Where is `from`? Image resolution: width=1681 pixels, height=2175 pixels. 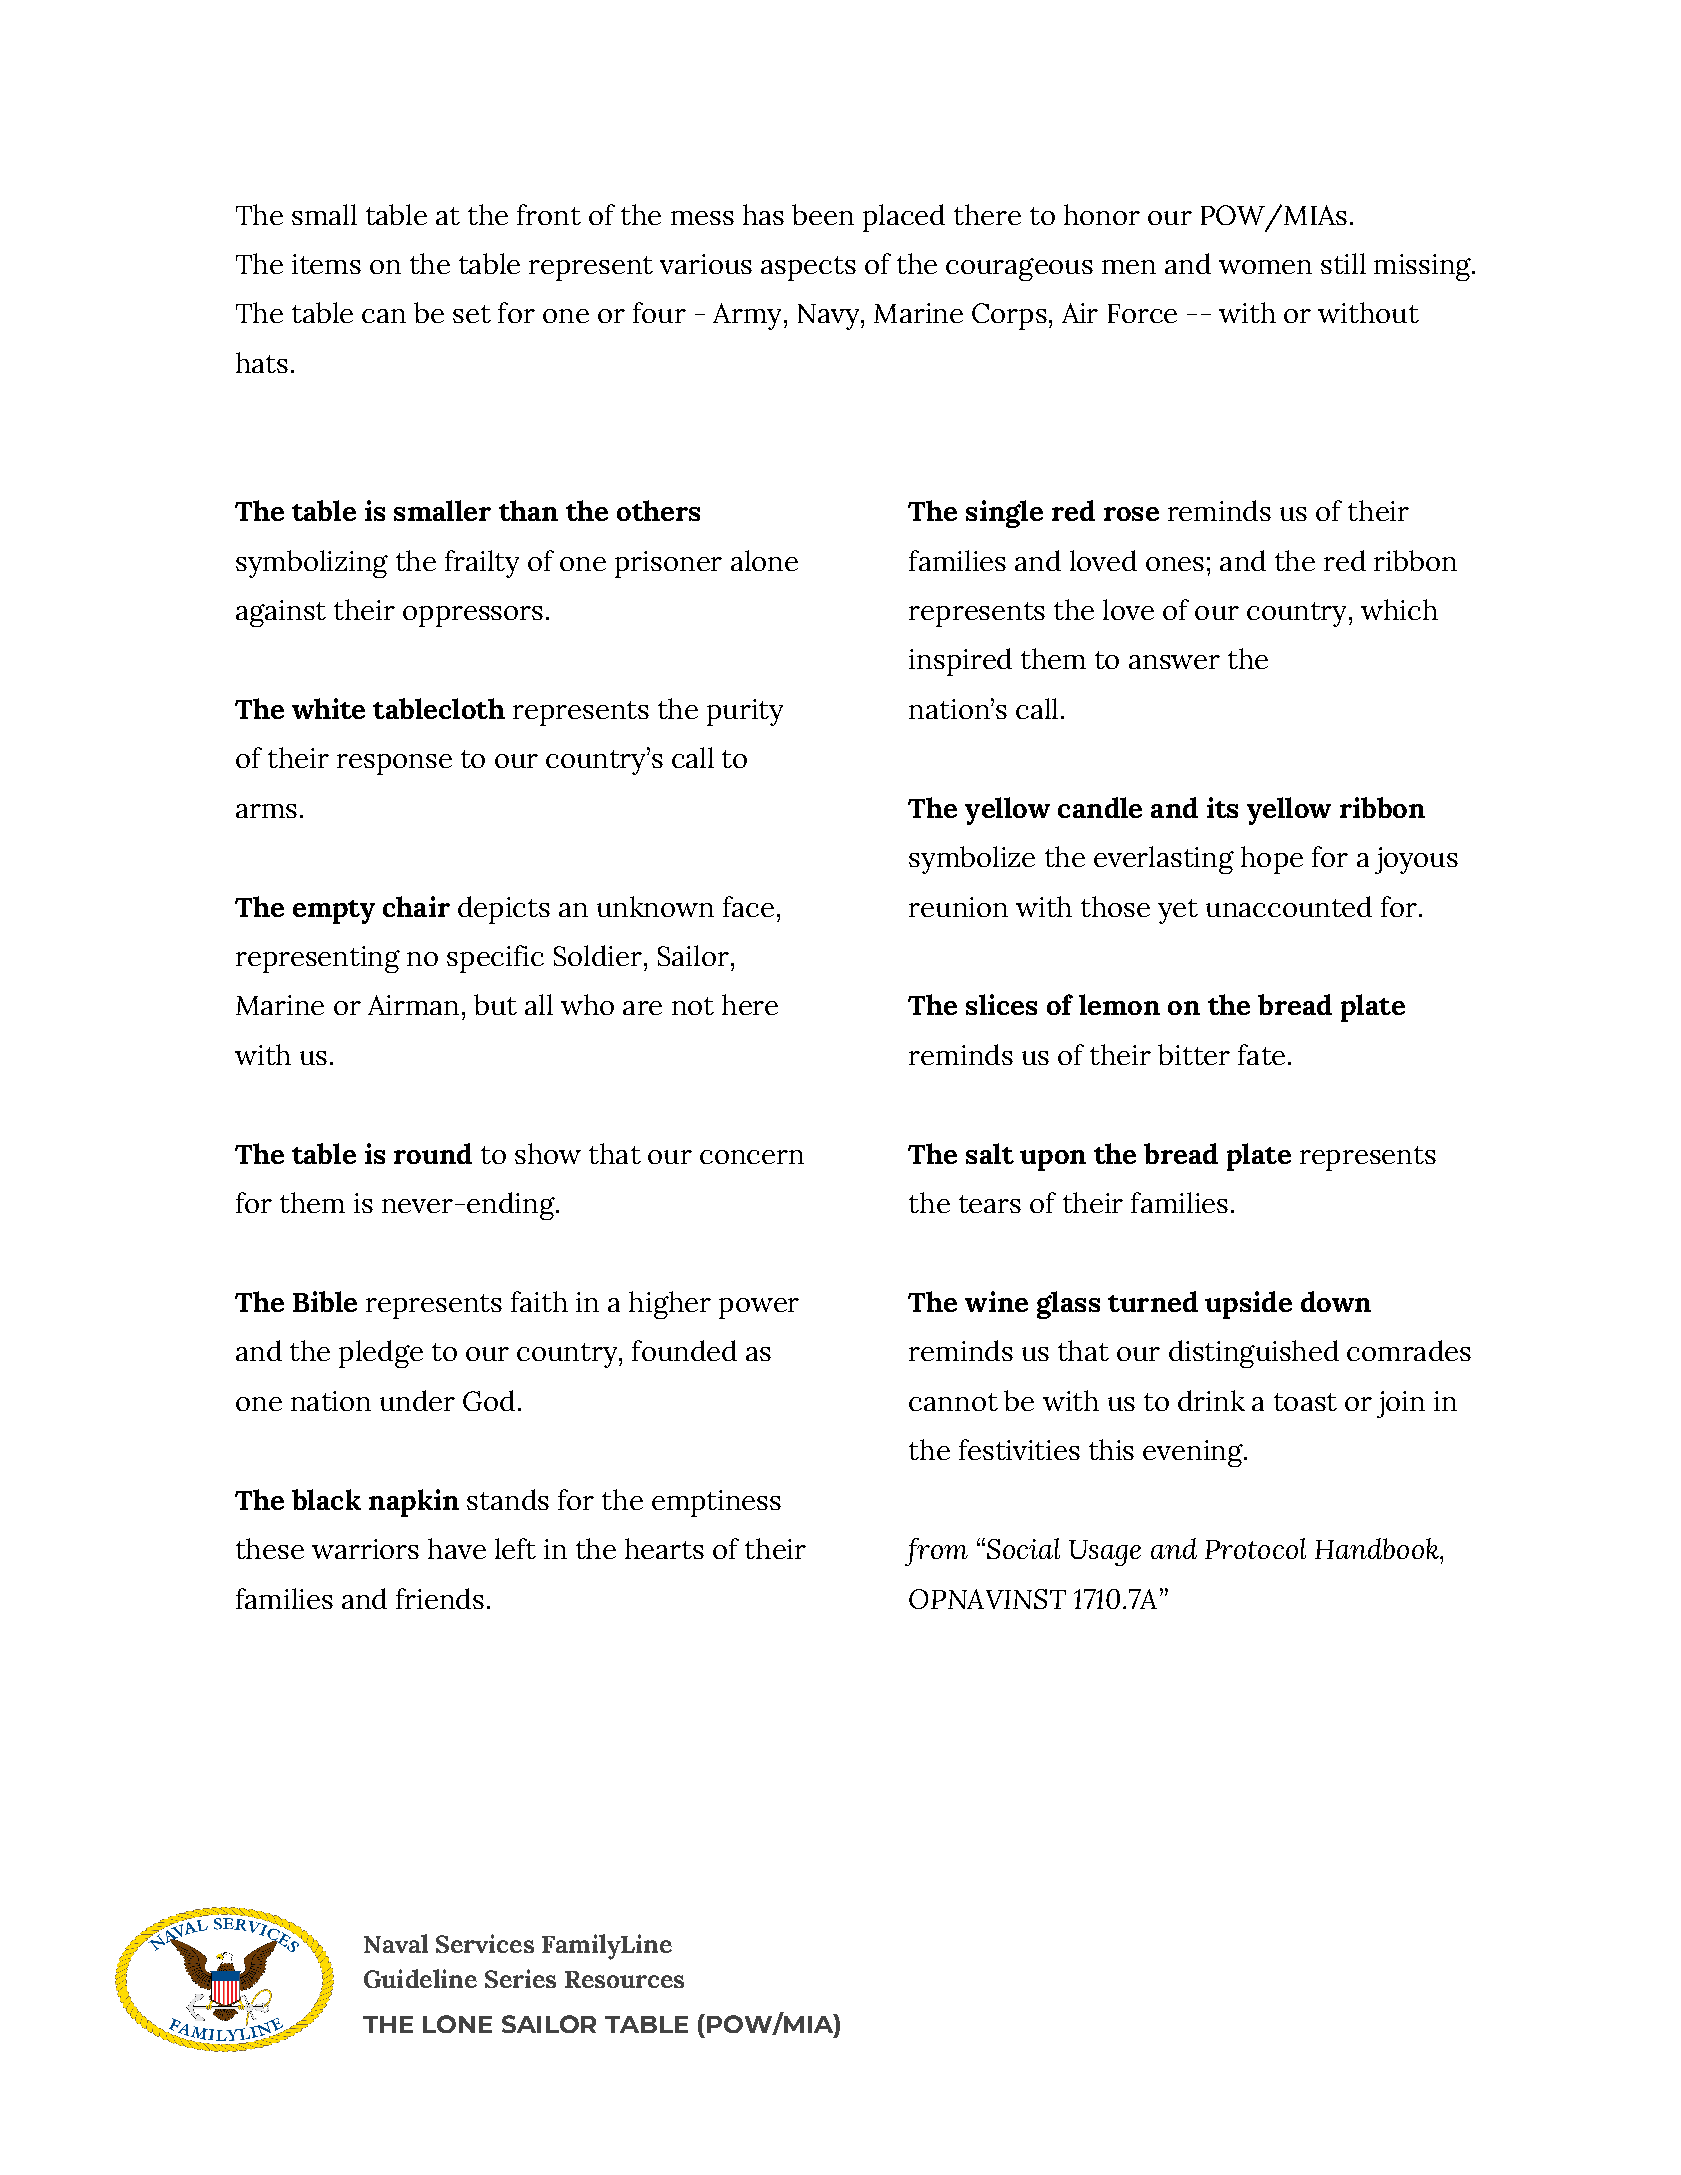 from is located at coordinates (936, 1552).
